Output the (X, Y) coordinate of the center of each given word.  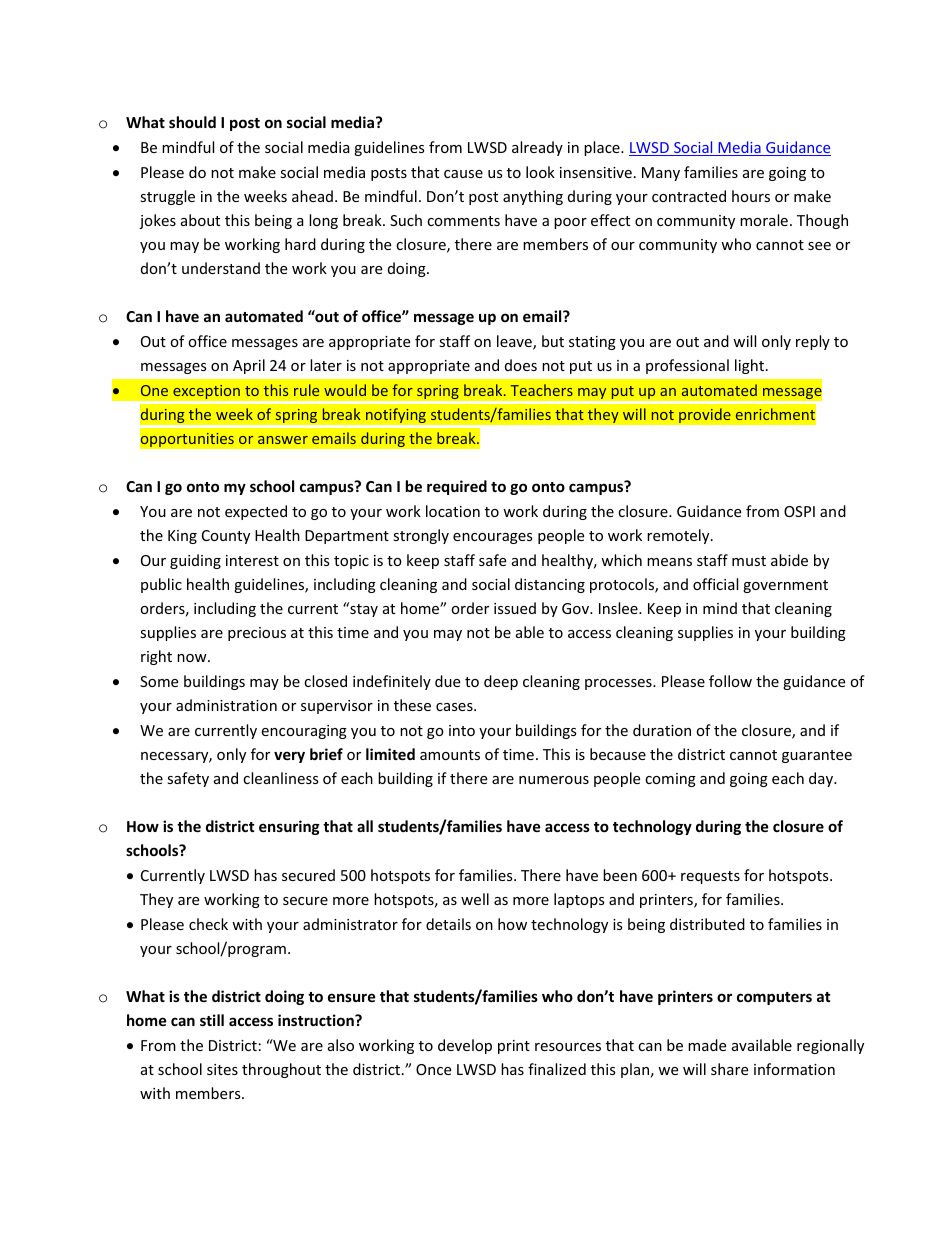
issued (515, 608)
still (212, 1020)
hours (751, 196)
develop (465, 1046)
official (715, 584)
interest (252, 560)
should (192, 122)
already (537, 148)
